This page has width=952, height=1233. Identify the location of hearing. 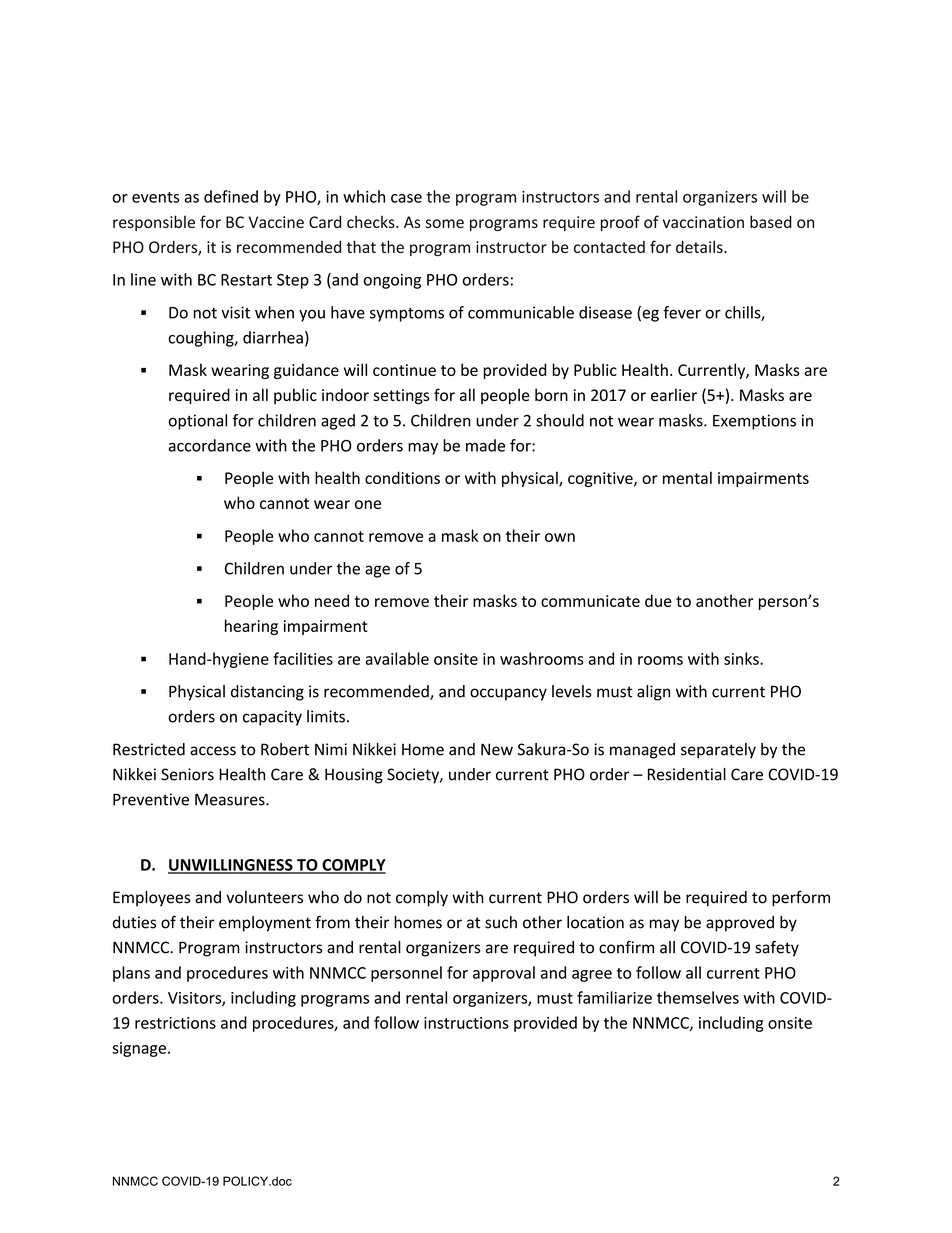
(251, 627).
